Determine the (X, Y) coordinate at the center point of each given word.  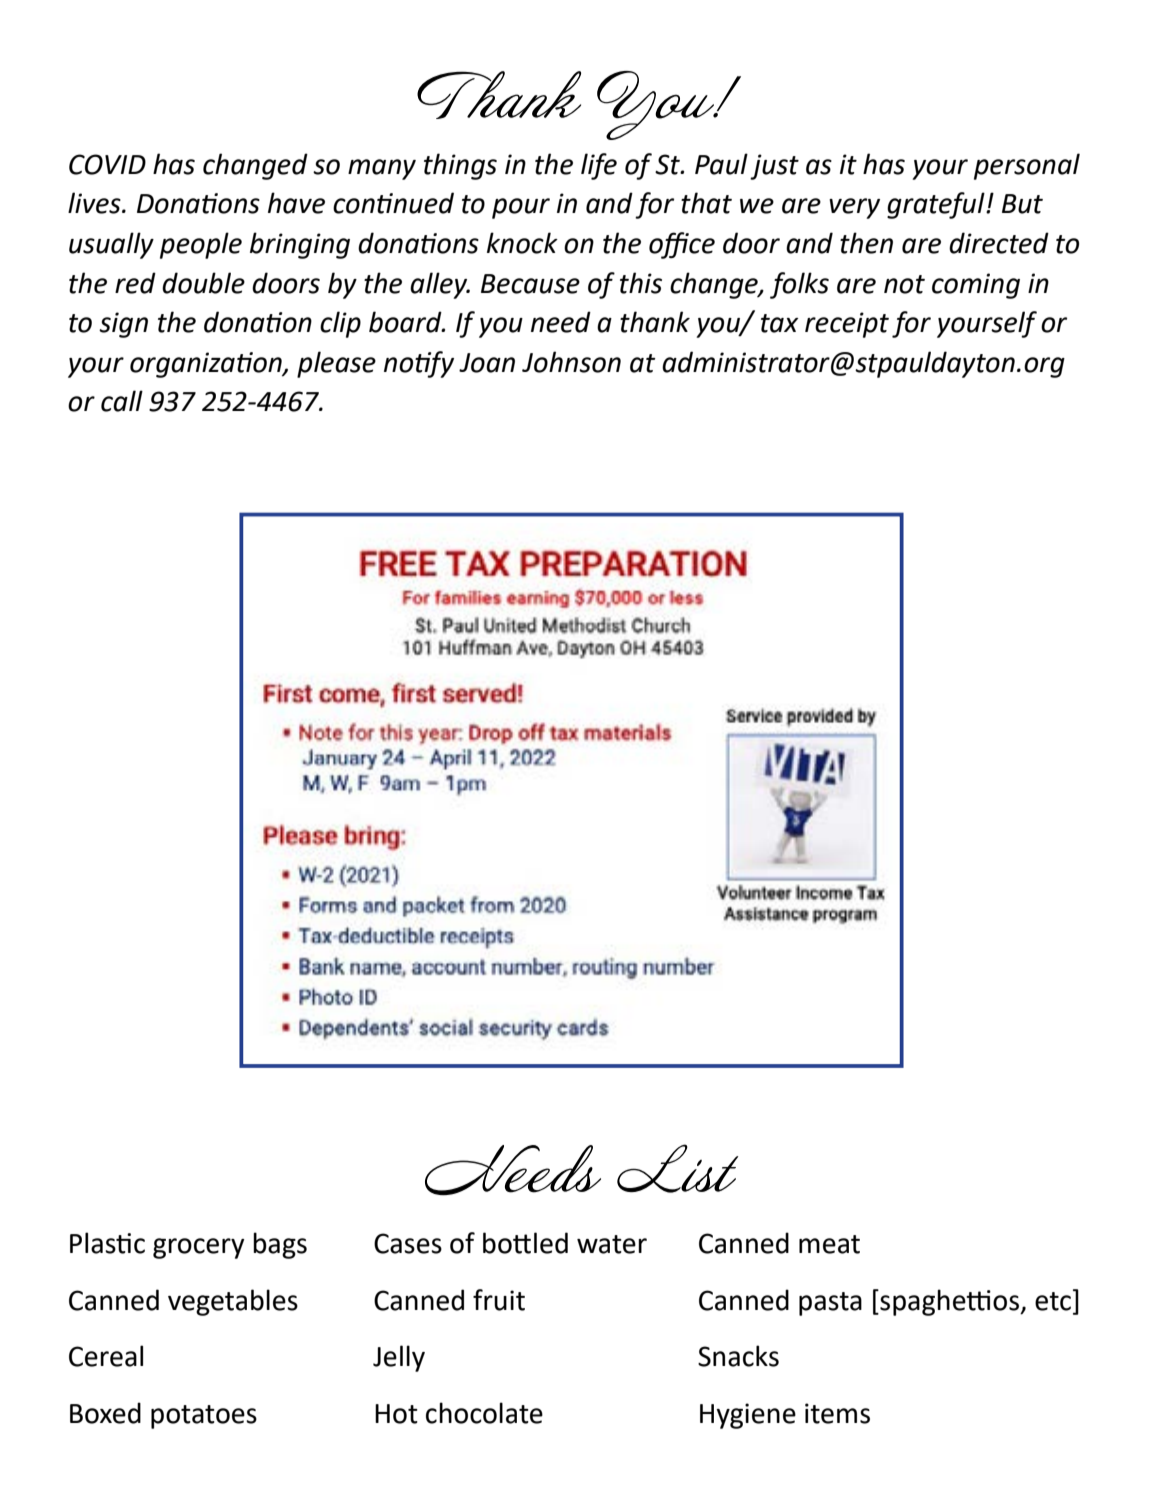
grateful (937, 205)
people (201, 245)
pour (521, 208)
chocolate (484, 1413)
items (837, 1413)
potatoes (204, 1417)
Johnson (571, 362)
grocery (199, 1248)
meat (829, 1244)
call (122, 401)
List (677, 1168)
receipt (847, 325)
